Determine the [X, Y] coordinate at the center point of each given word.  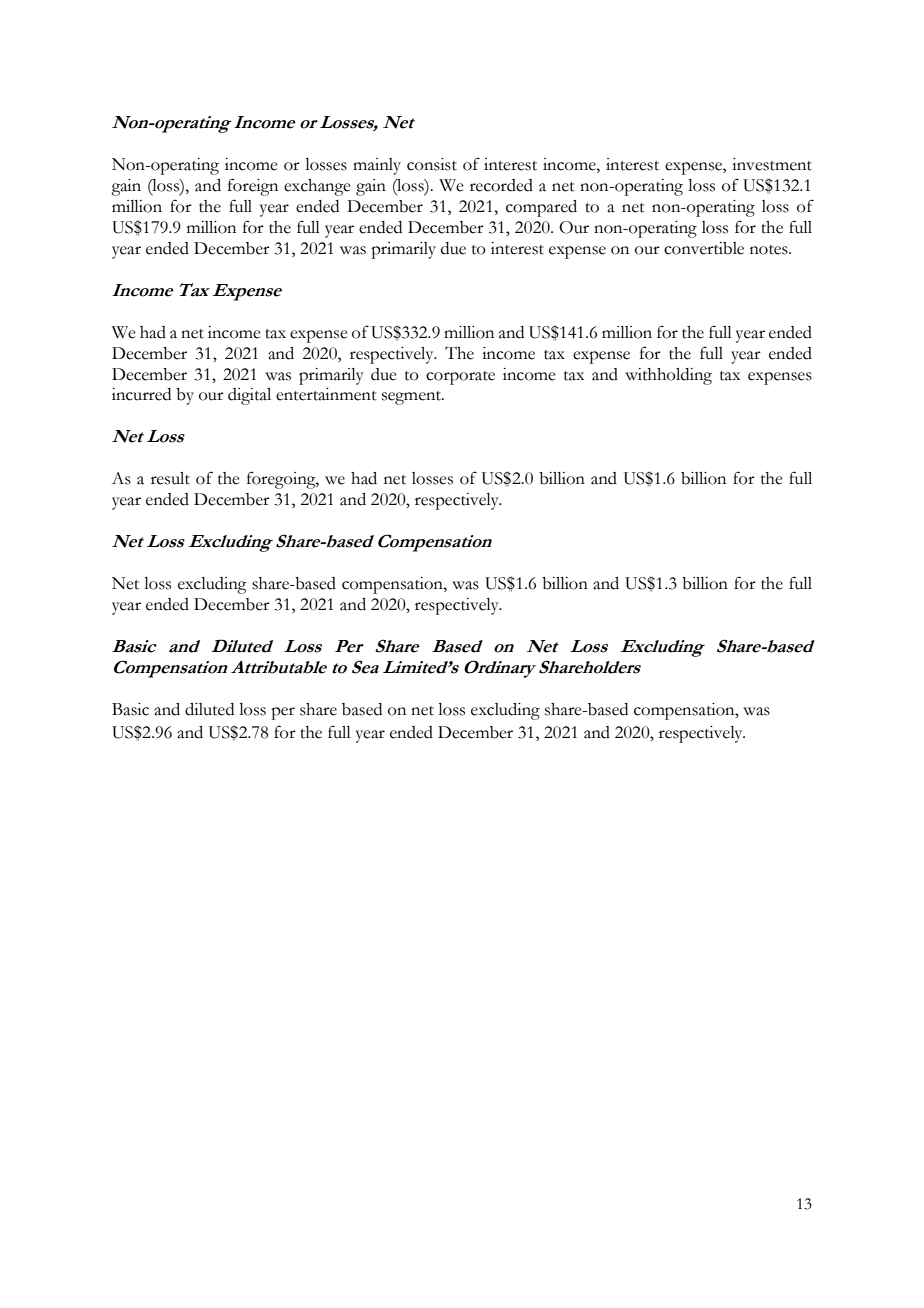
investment [772, 164]
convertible [704, 248]
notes [770, 250]
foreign [253, 187]
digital [249, 396]
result [170, 478]
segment [413, 398]
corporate [460, 378]
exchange [317, 187]
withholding [668, 376]
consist [432, 164]
